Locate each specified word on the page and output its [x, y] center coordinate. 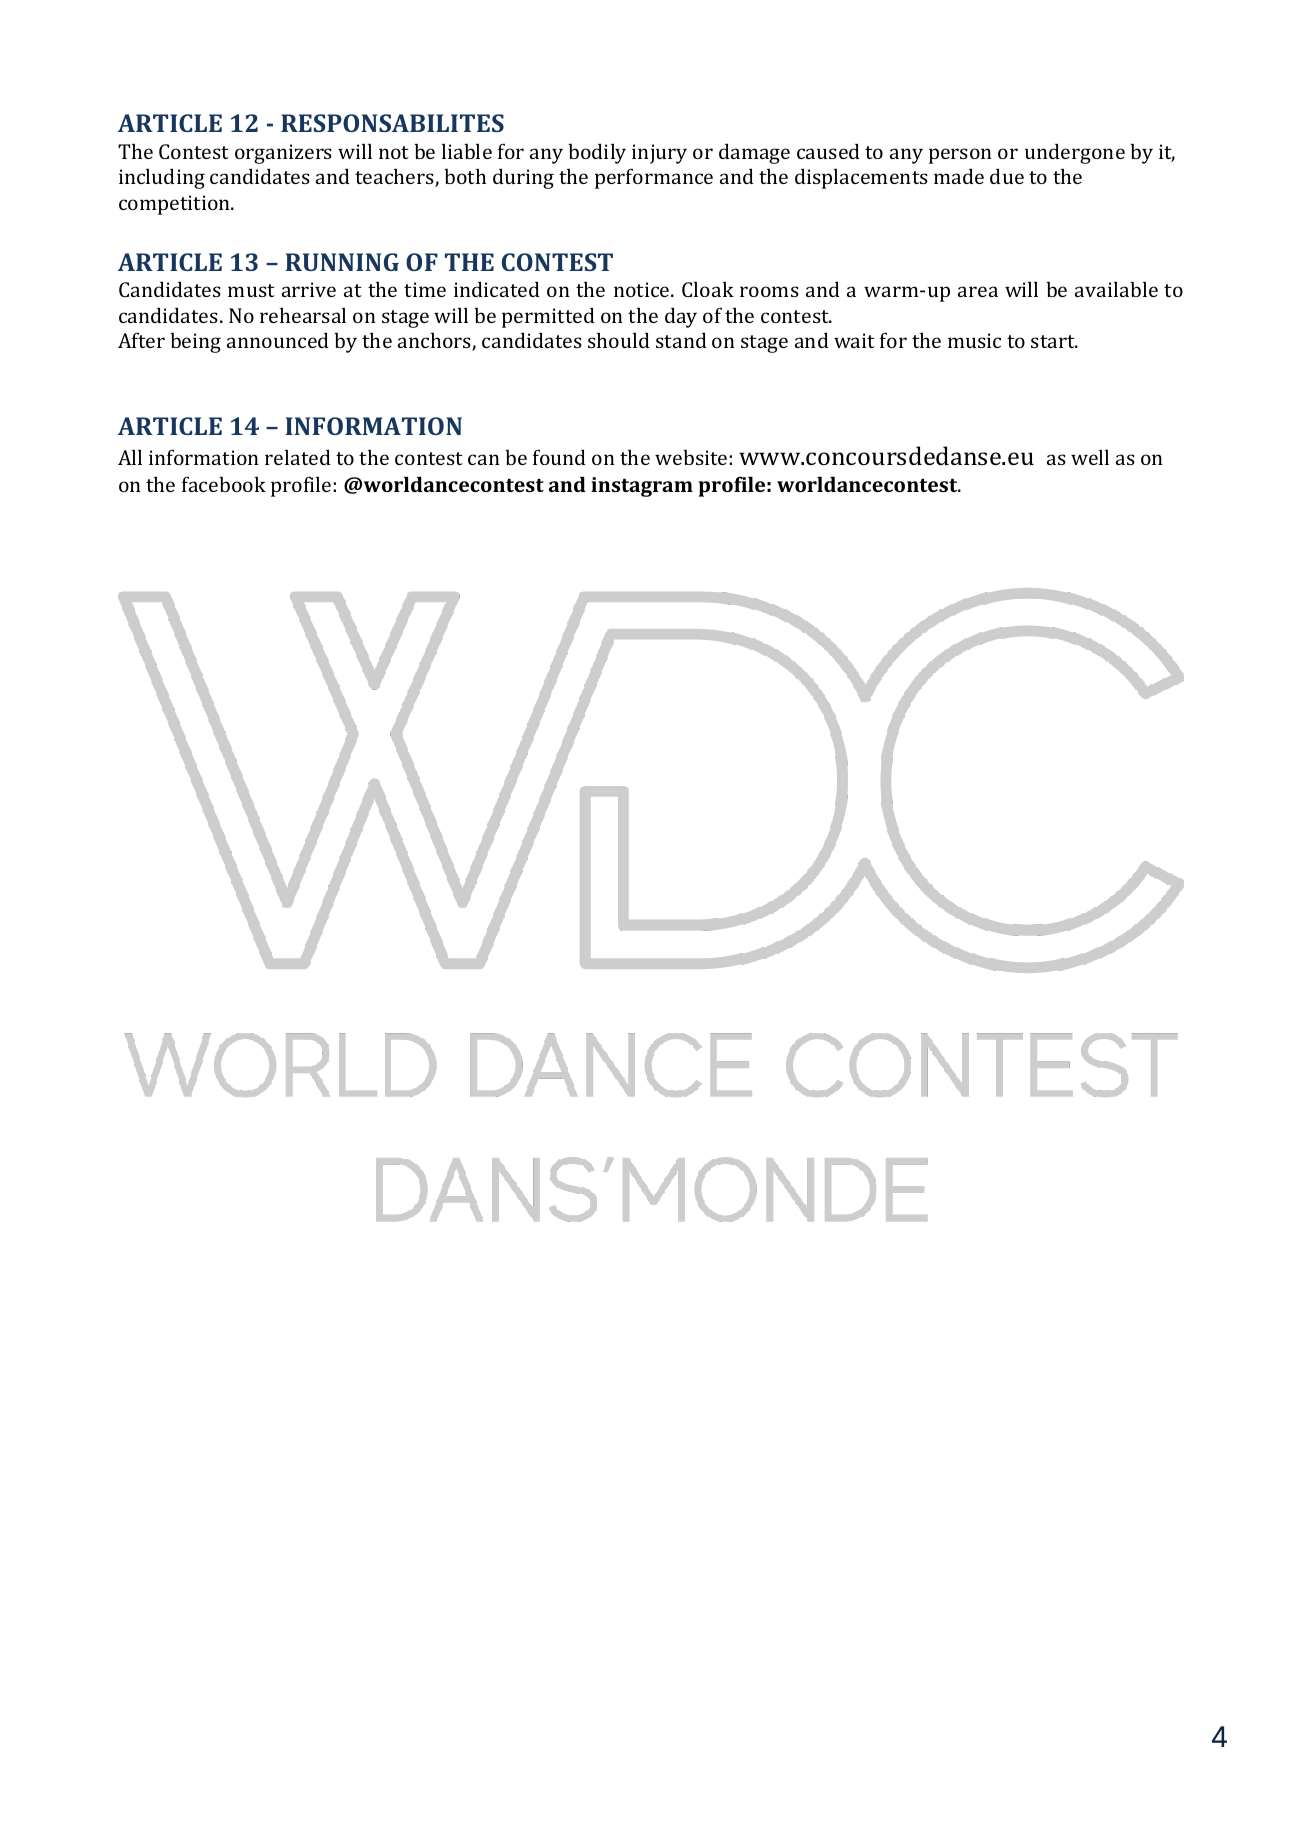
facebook [224, 484]
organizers [283, 154]
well [1090, 457]
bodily [597, 153]
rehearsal [303, 315]
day [681, 317]
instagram [642, 487]
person [960, 156]
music [974, 340]
